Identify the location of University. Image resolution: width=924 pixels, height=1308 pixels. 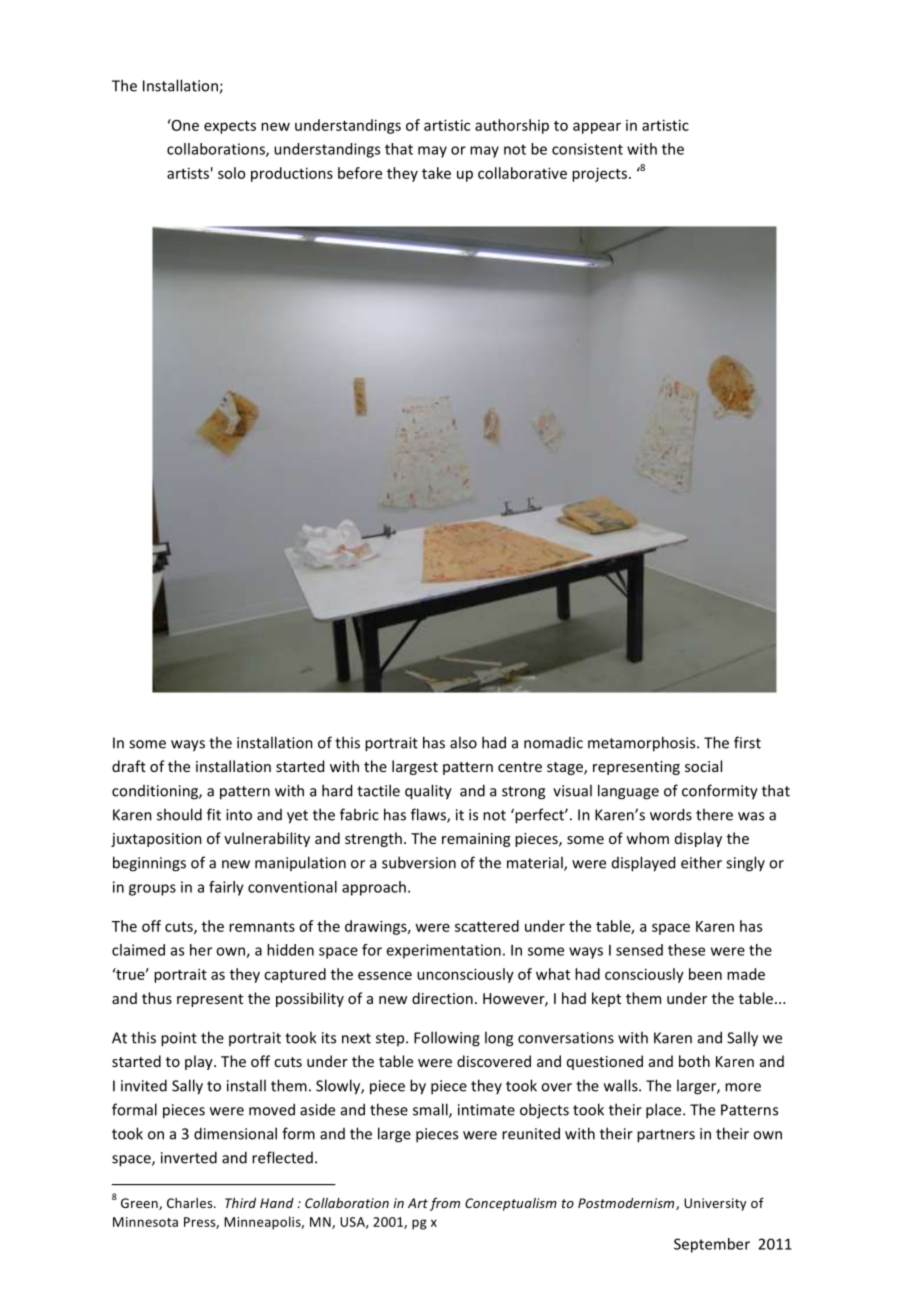
(715, 1204).
